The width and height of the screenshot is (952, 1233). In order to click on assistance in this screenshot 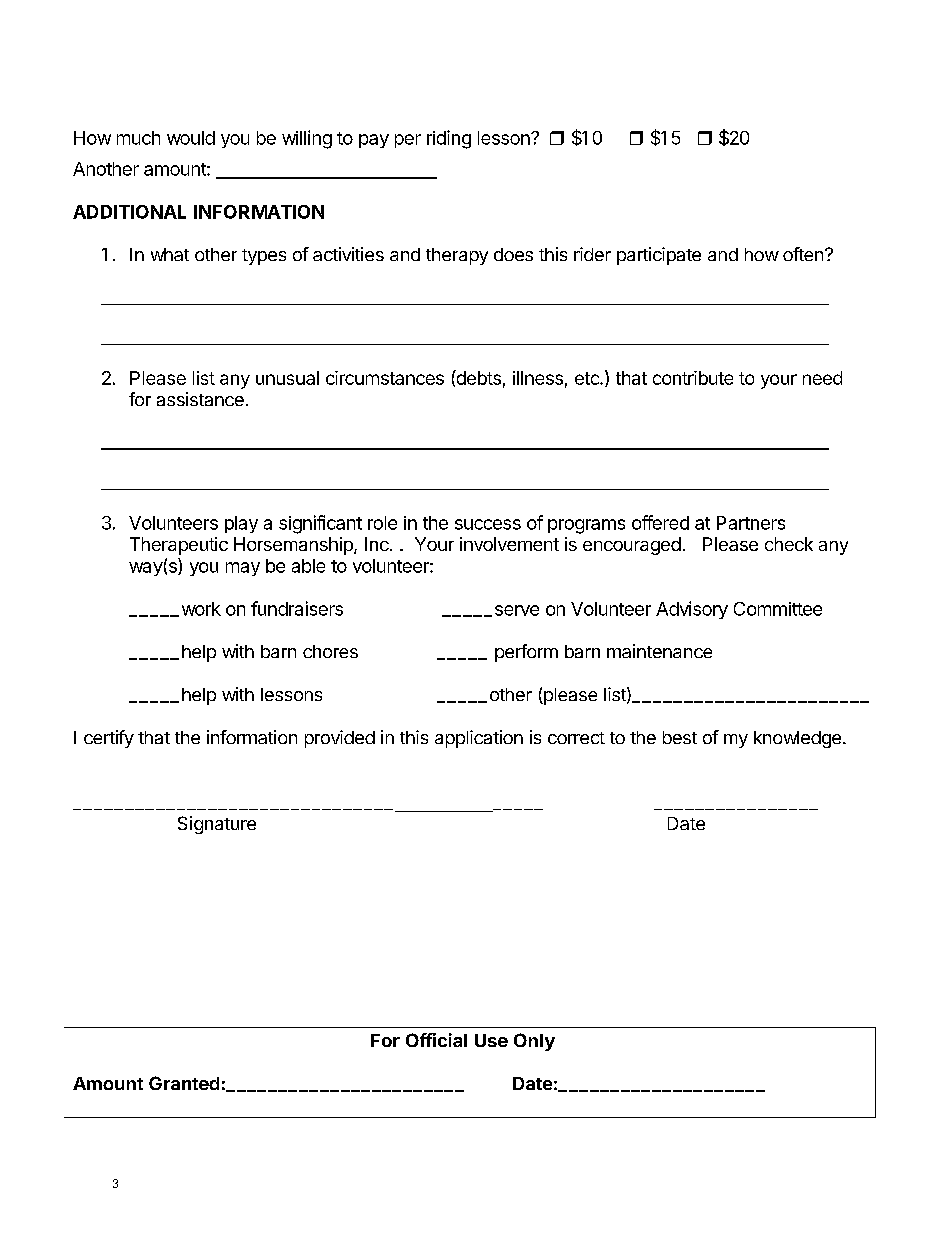, I will do `click(200, 399)`.
